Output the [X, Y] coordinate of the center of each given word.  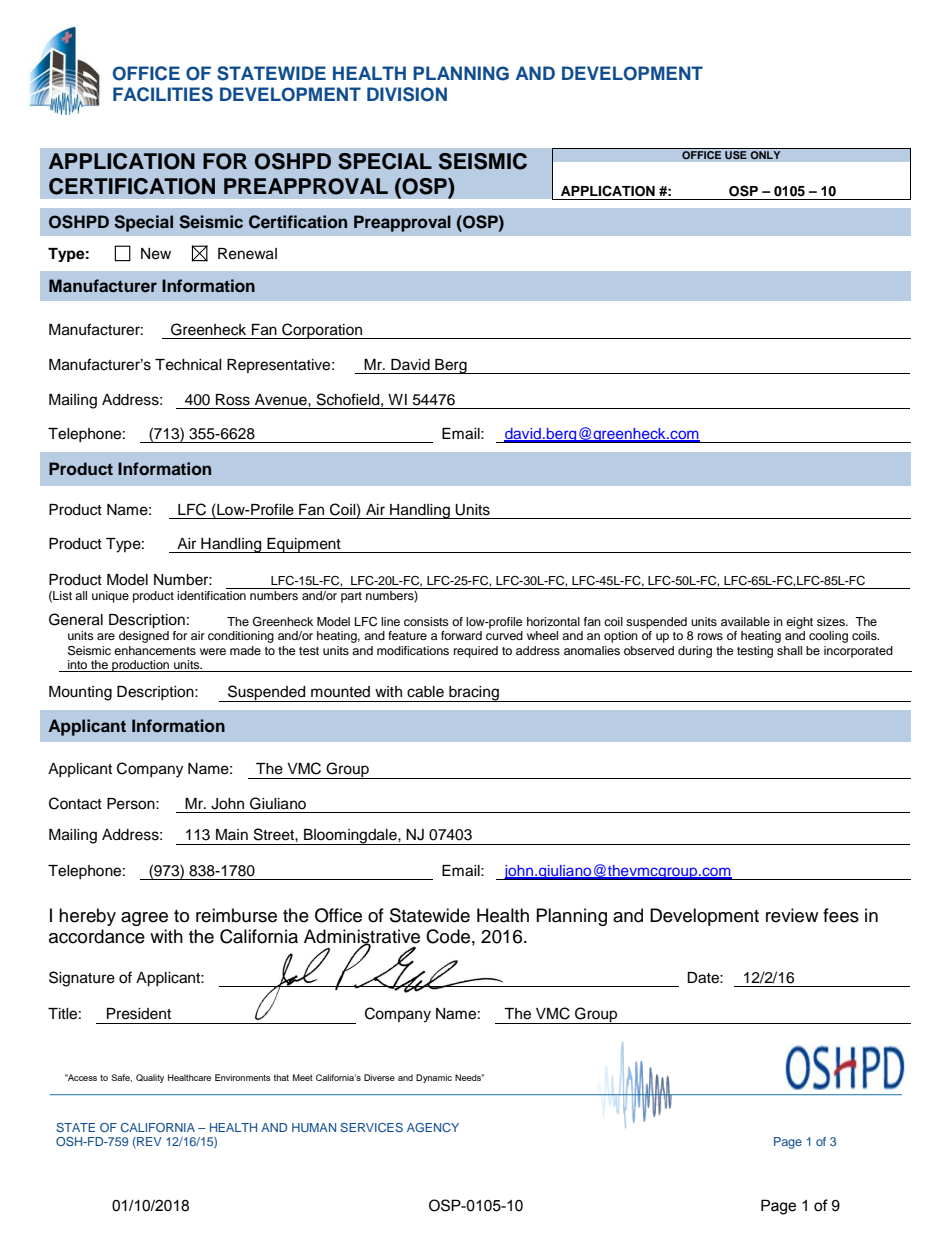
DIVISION [407, 94]
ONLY [765, 155]
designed [144, 637]
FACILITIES [163, 94]
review [792, 915]
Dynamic [434, 1078]
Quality [150, 1078]
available [745, 621]
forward [461, 635]
